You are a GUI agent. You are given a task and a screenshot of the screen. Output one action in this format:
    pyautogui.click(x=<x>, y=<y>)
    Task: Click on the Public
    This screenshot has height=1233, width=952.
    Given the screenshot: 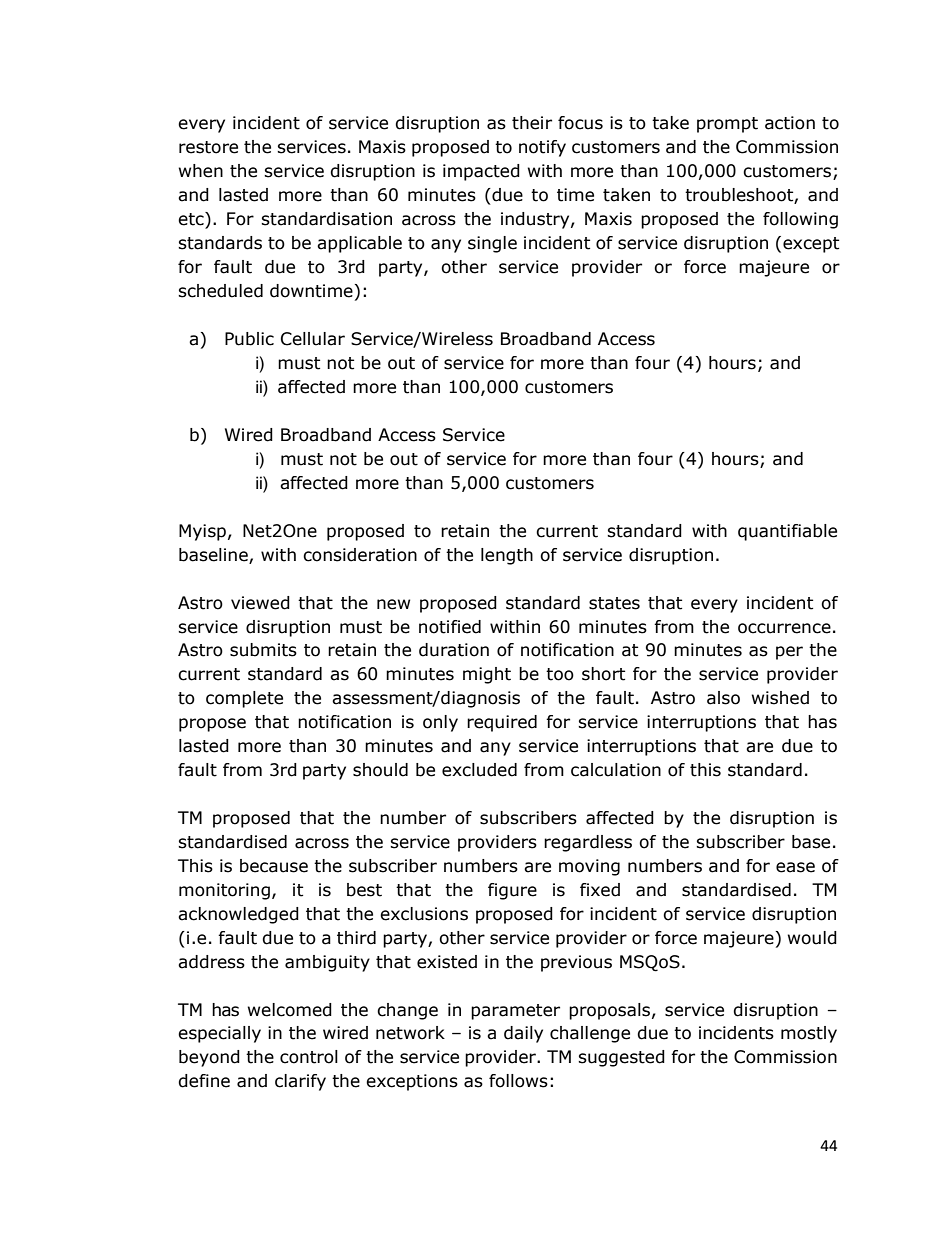 What is the action you would take?
    pyautogui.click(x=249, y=339)
